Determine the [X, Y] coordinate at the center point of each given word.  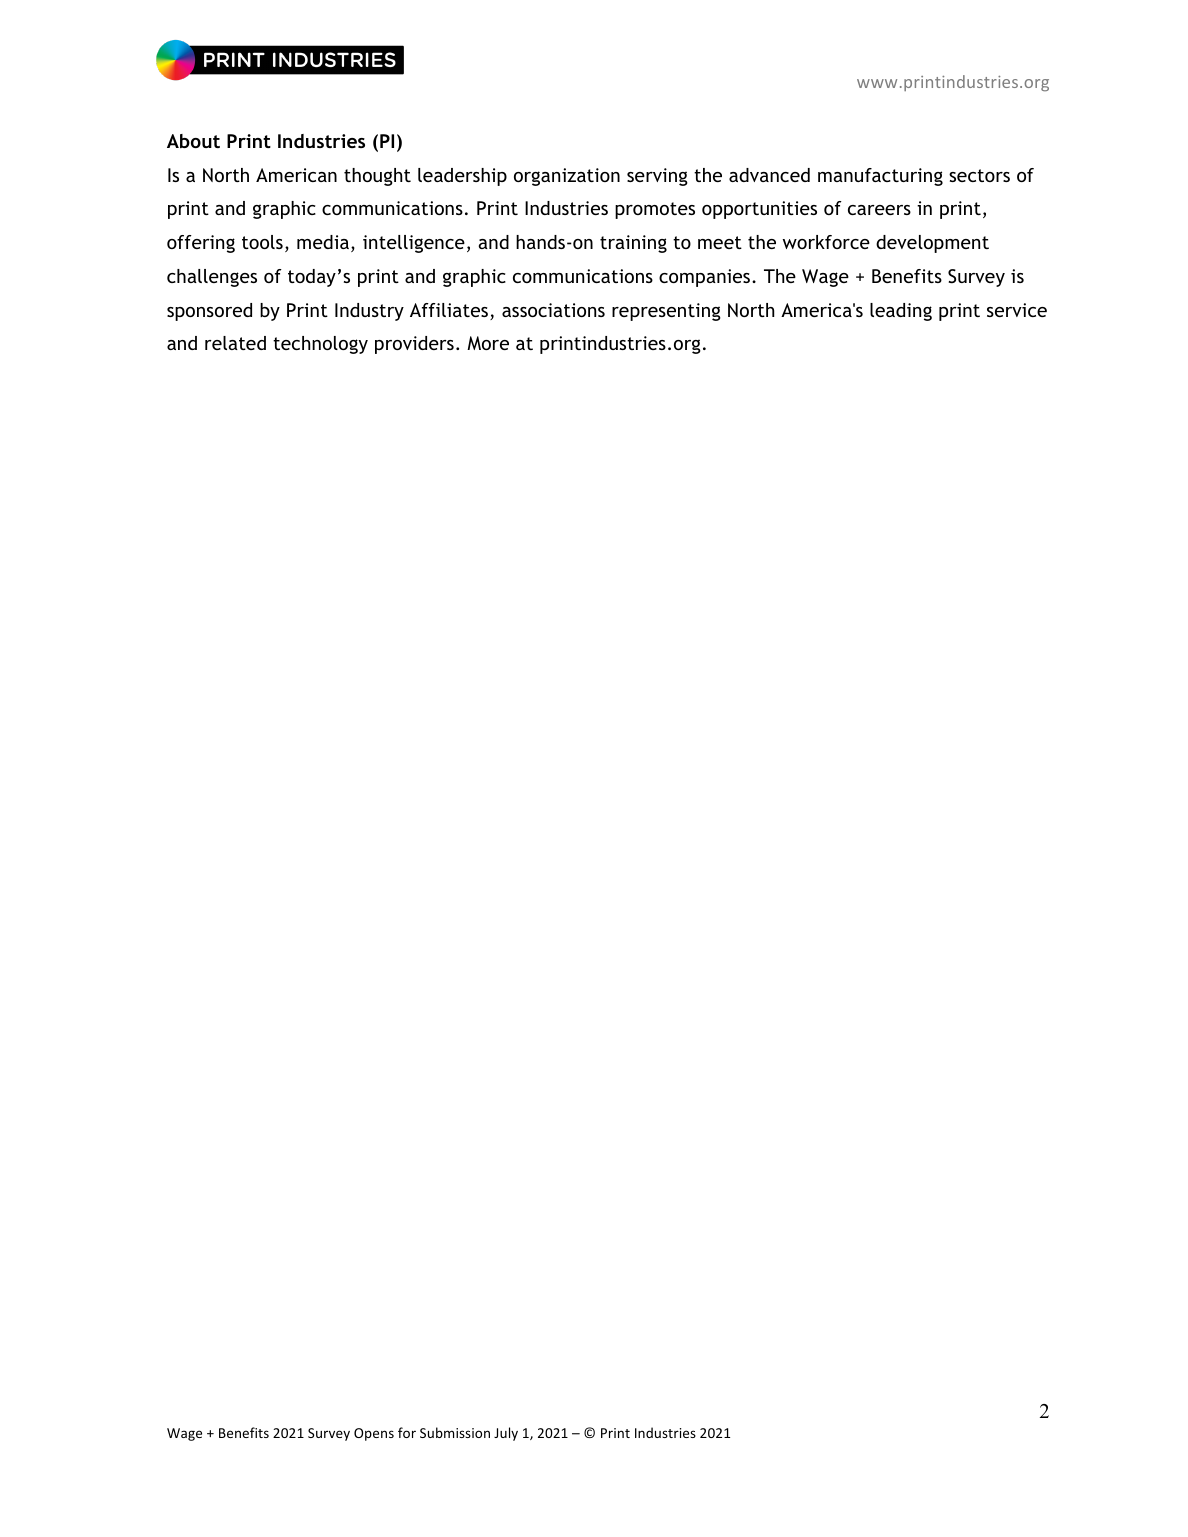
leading [901, 312]
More [488, 343]
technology [320, 345]
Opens [374, 1434]
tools [262, 242]
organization [567, 177]
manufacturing [880, 177]
